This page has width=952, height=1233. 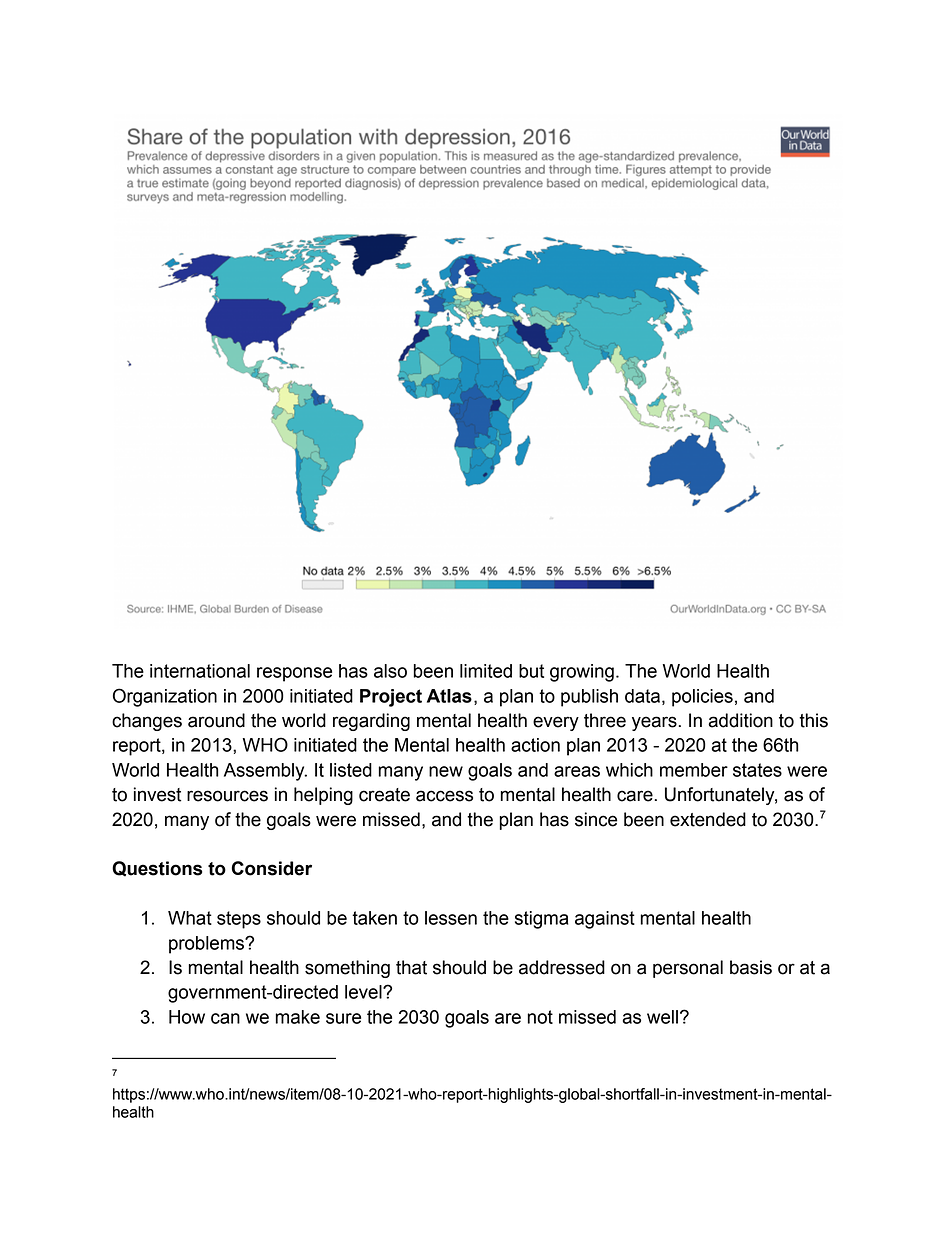 What do you see at coordinates (451, 918) in the page?
I see `lessen` at bounding box center [451, 918].
